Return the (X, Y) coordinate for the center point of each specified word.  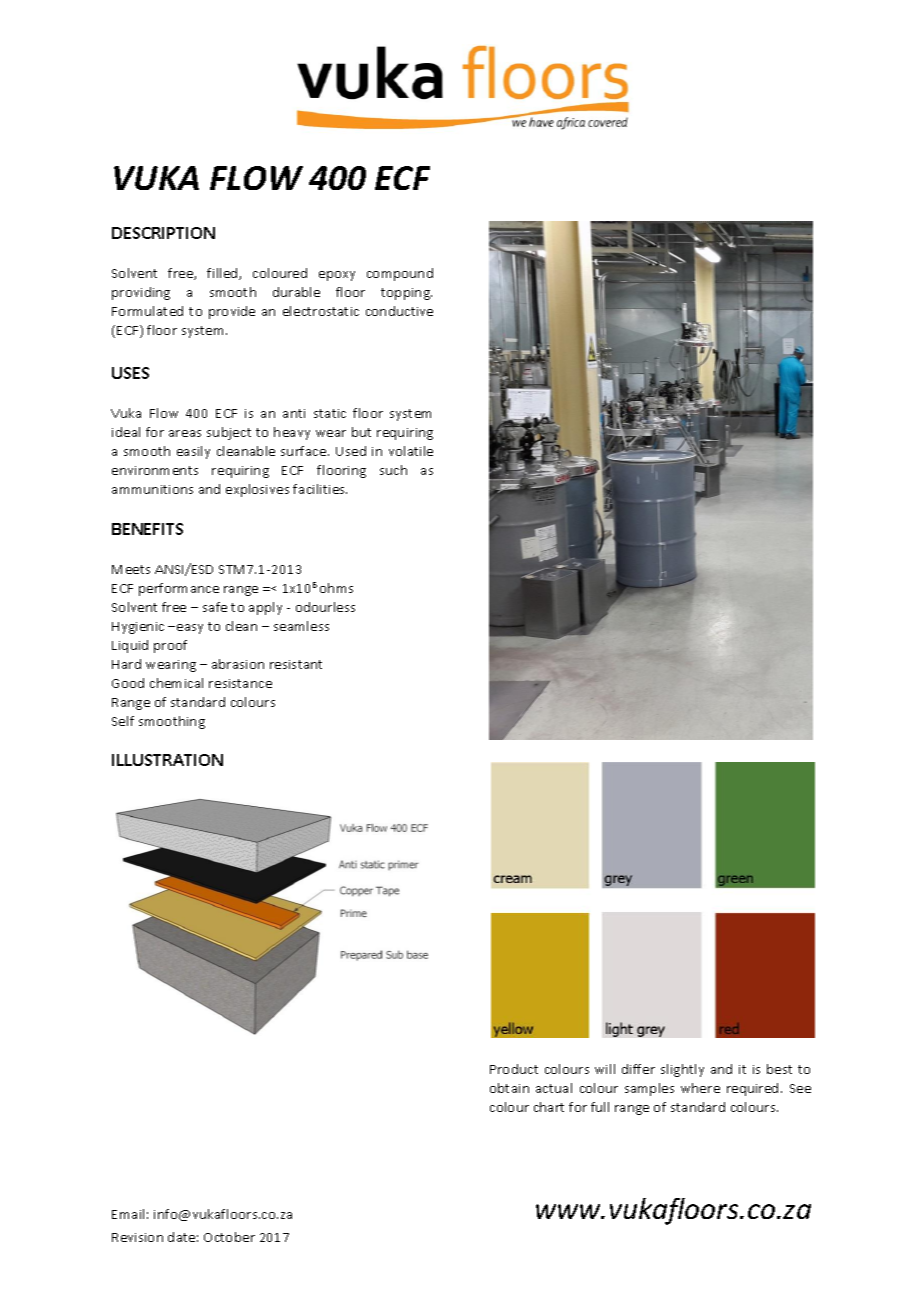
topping (406, 294)
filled (223, 274)
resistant (296, 664)
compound (400, 274)
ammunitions (152, 489)
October (229, 1237)
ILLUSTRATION (167, 760)
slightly (682, 1070)
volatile (411, 451)
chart (549, 1107)
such (393, 470)
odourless (325, 607)
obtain (509, 1088)
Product (514, 1069)
